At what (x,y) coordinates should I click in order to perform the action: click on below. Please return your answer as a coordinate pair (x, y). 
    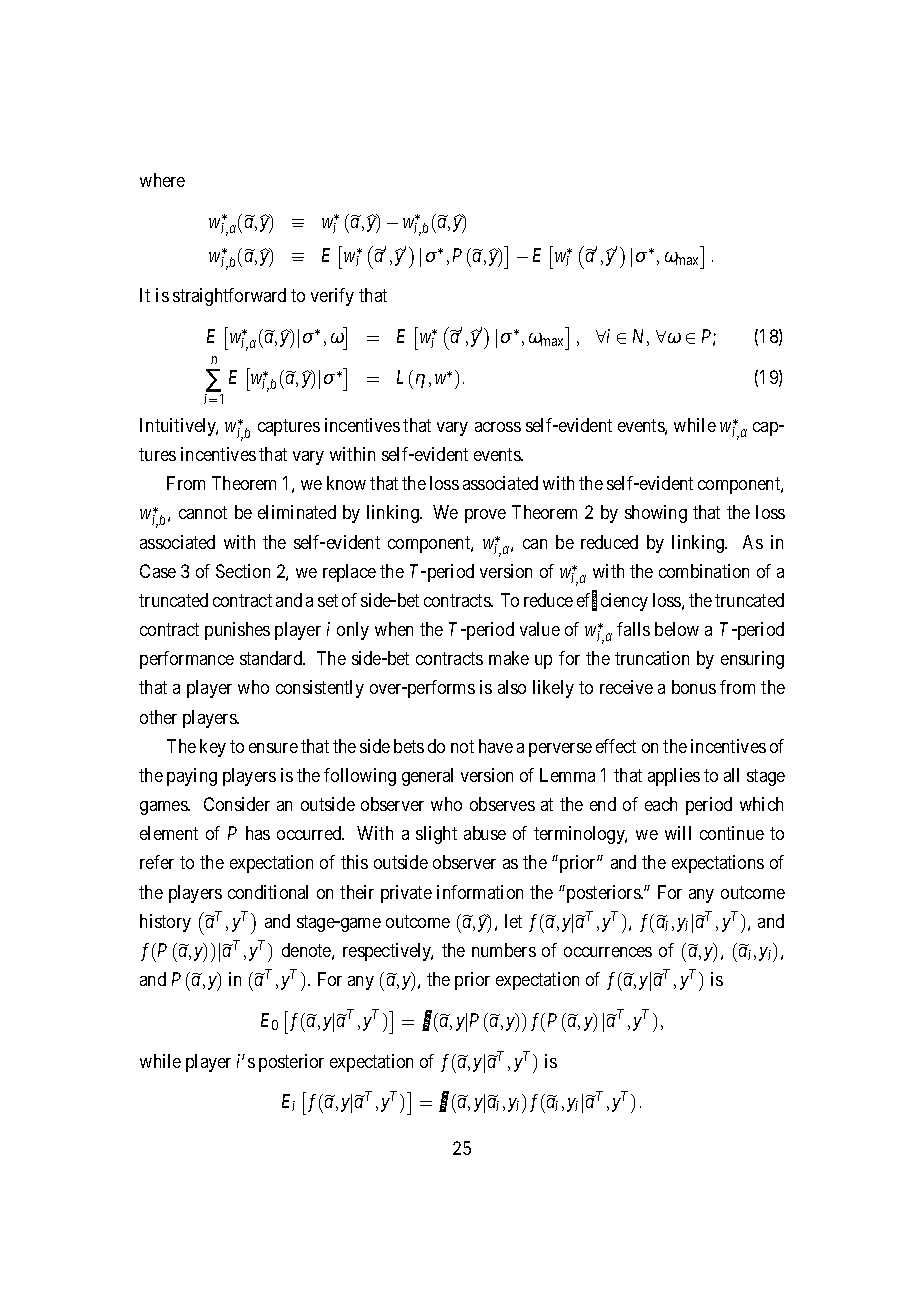
    Looking at the image, I should click on (677, 629).
